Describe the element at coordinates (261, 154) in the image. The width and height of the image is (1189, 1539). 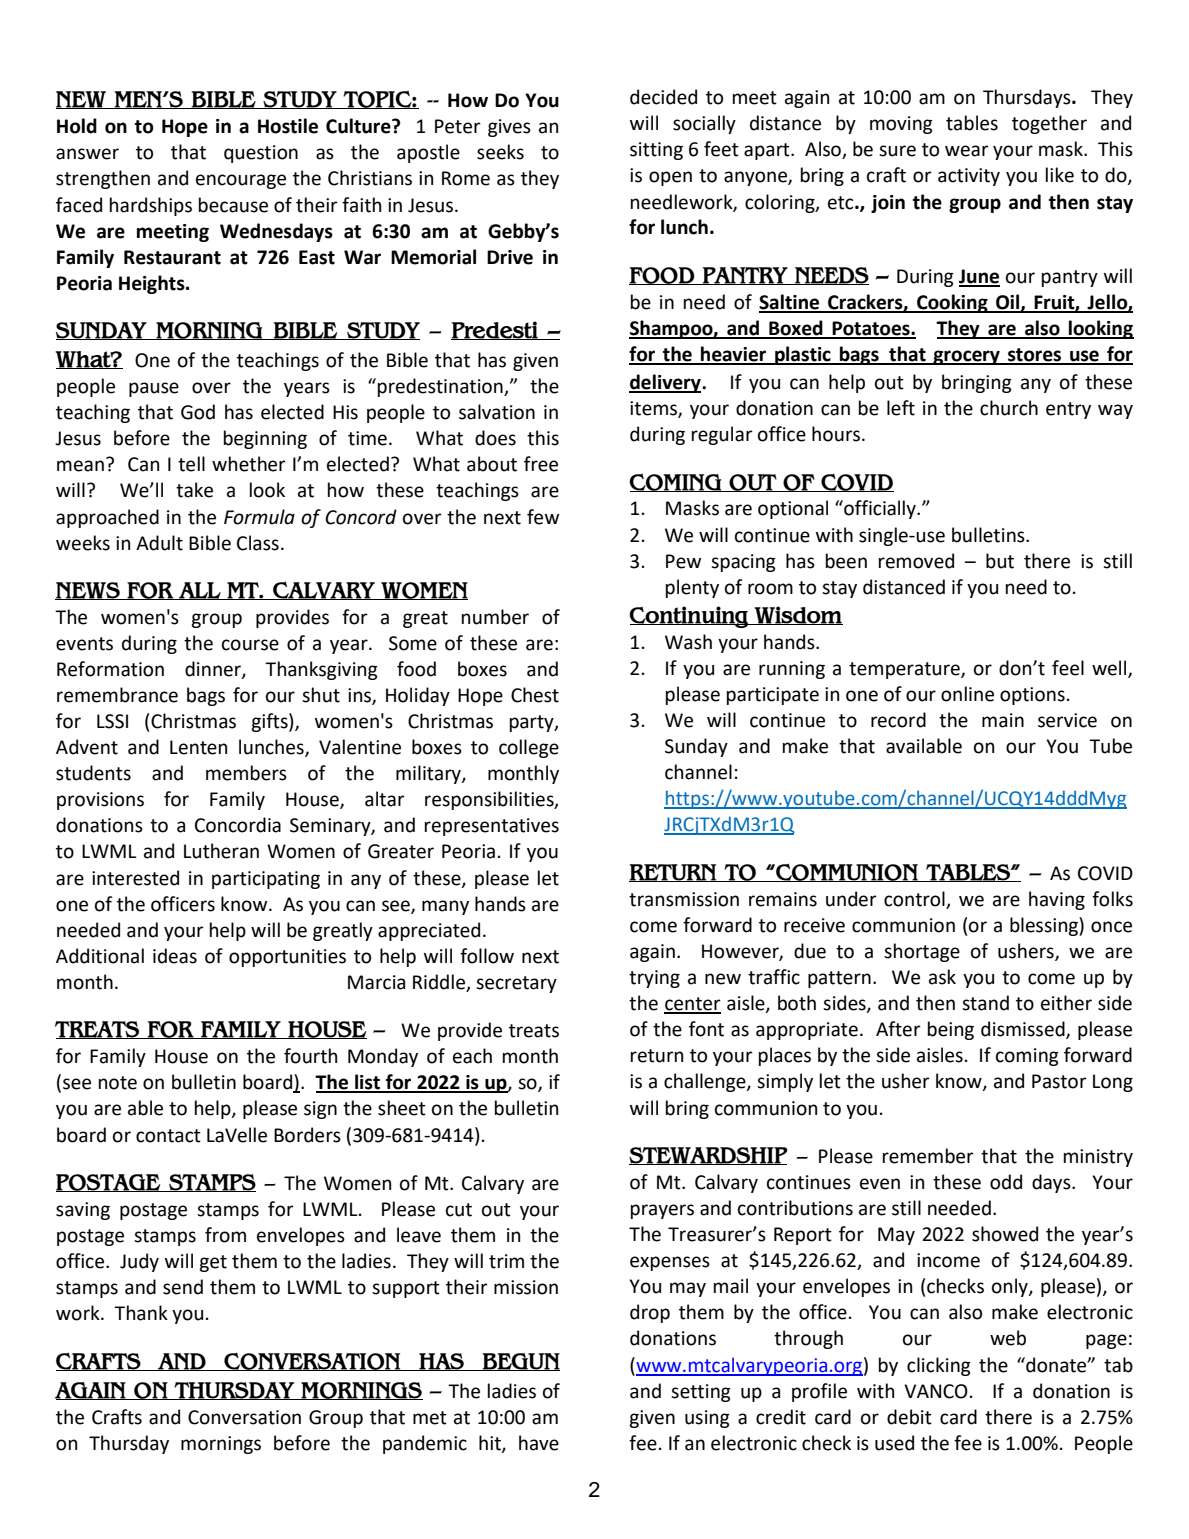
I see `question` at that location.
